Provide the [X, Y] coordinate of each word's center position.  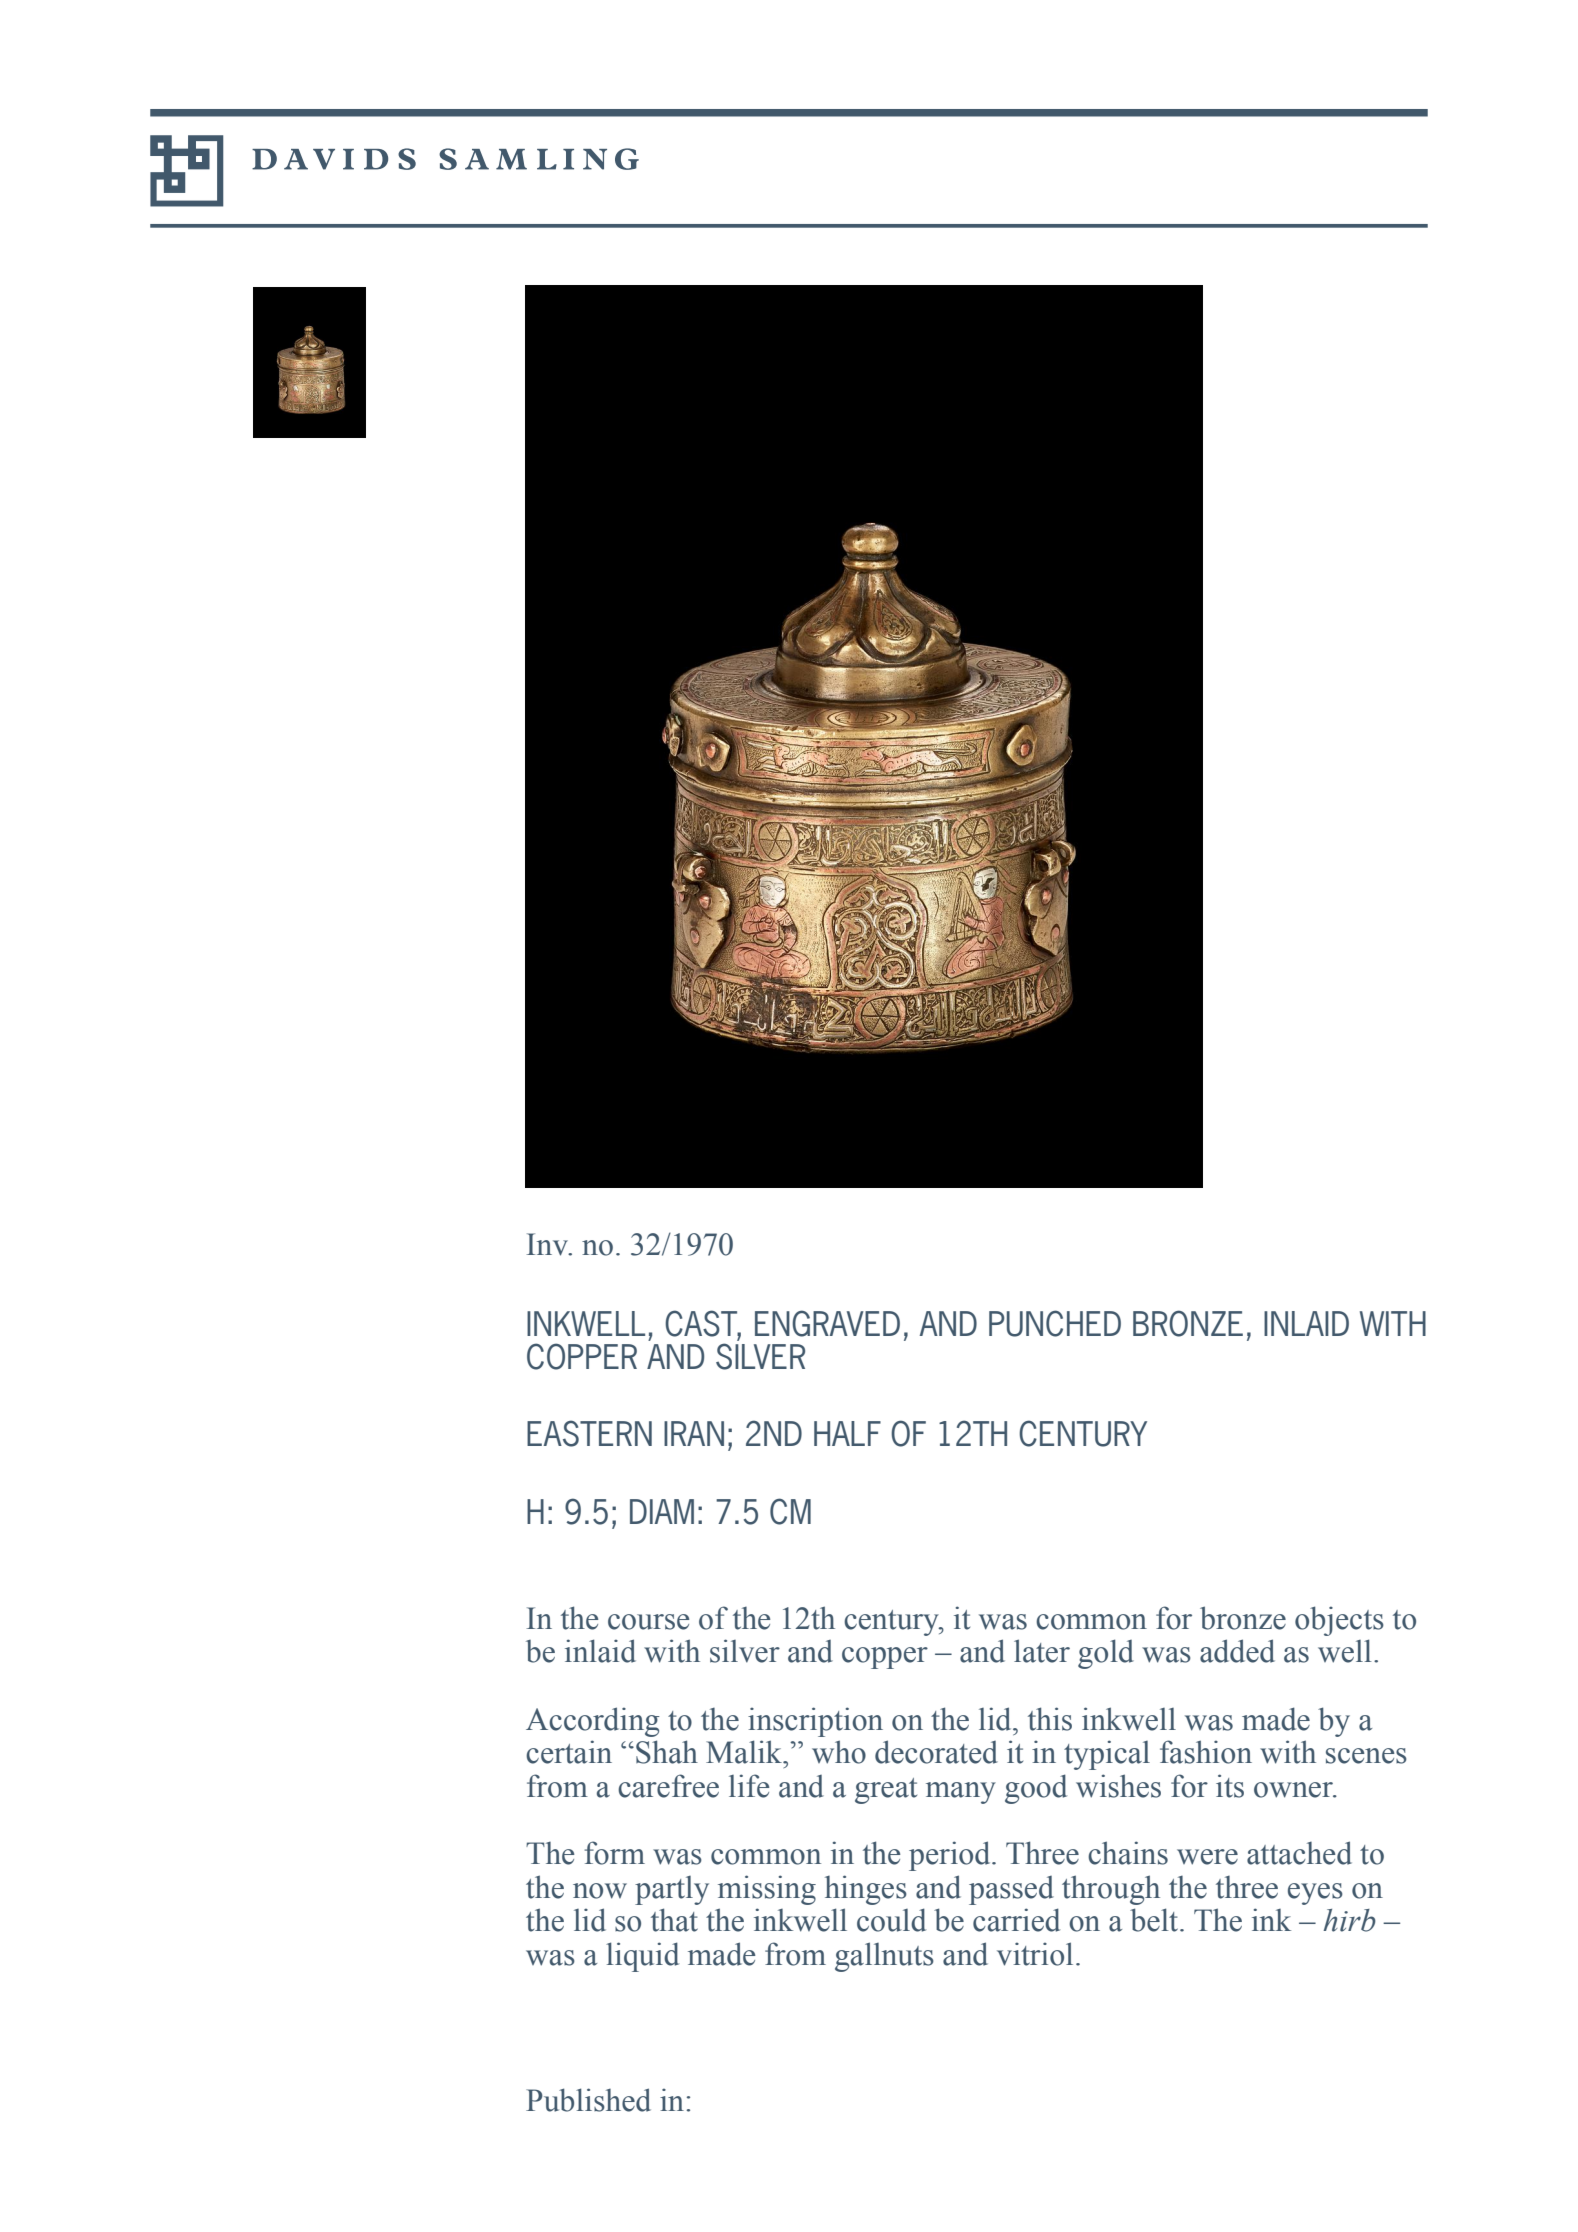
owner [1294, 1790]
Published [588, 2100]
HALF [847, 1433]
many [961, 1793]
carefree [668, 1786]
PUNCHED [1055, 1323]
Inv [548, 1244]
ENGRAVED [827, 1323]
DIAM [662, 1511]
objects [1339, 1621]
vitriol [1035, 1954]
